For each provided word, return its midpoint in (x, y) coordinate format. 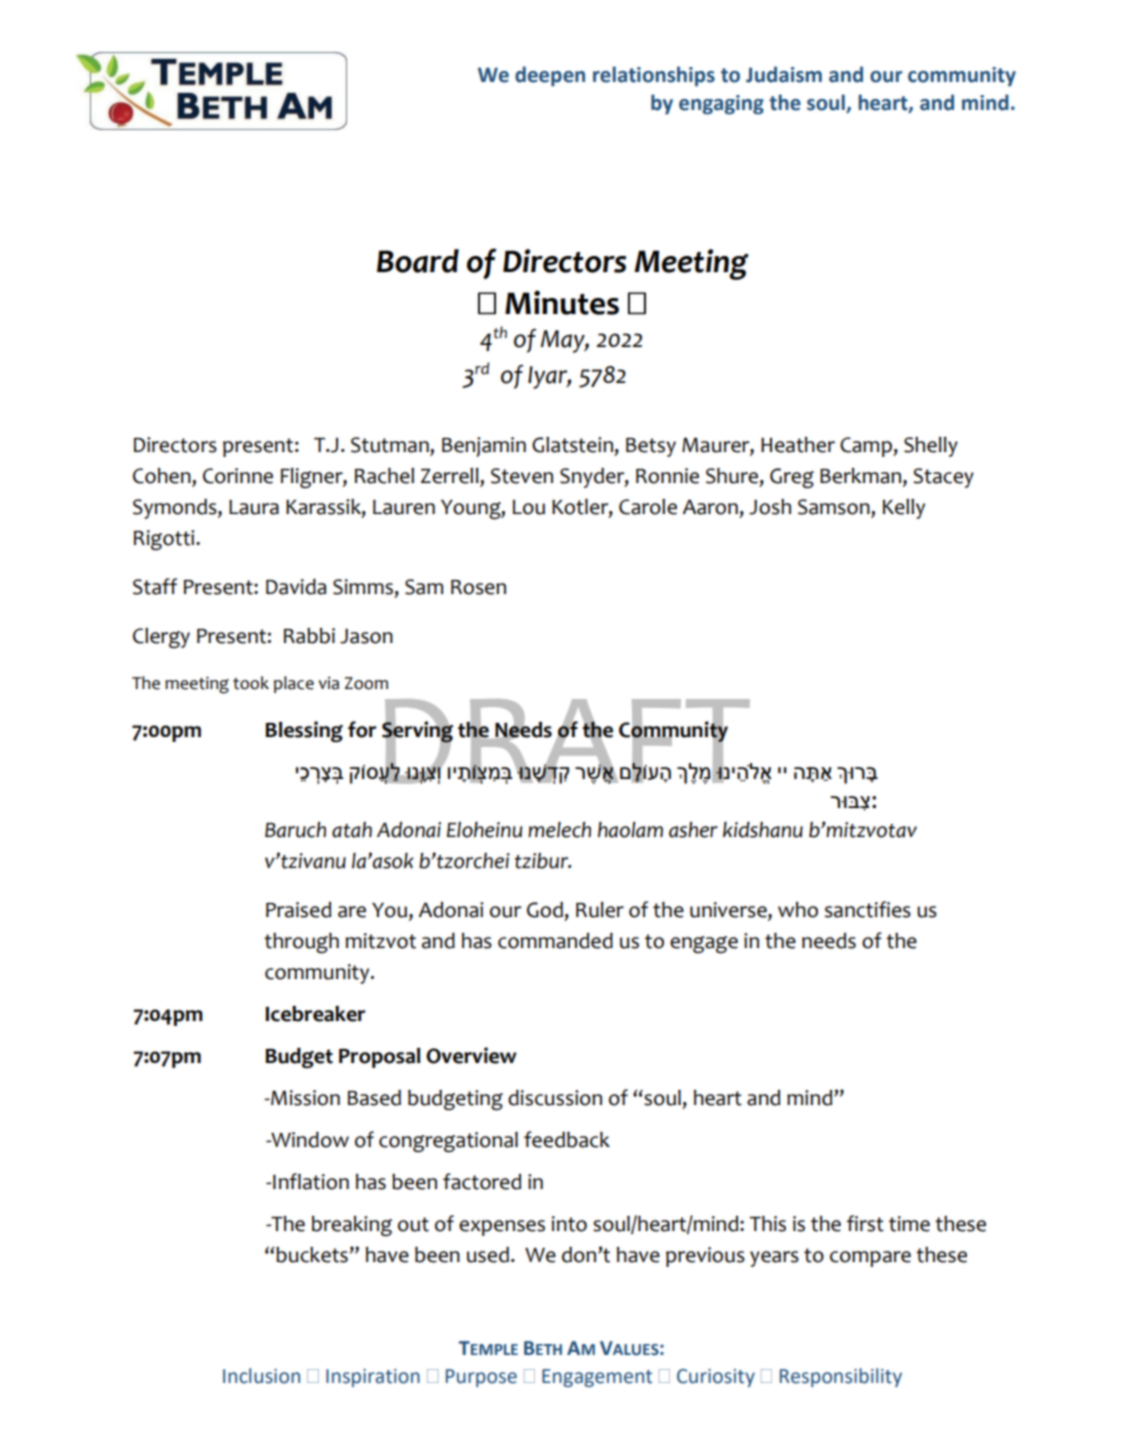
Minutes (562, 302)
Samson (835, 508)
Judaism (784, 74)
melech (559, 830)
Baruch (295, 830)
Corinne (238, 476)
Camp (867, 447)
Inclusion (261, 1376)
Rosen (478, 587)
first (865, 1223)
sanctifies (868, 909)
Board (418, 261)
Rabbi (309, 636)
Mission (304, 1098)
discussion (555, 1098)
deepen (550, 76)
